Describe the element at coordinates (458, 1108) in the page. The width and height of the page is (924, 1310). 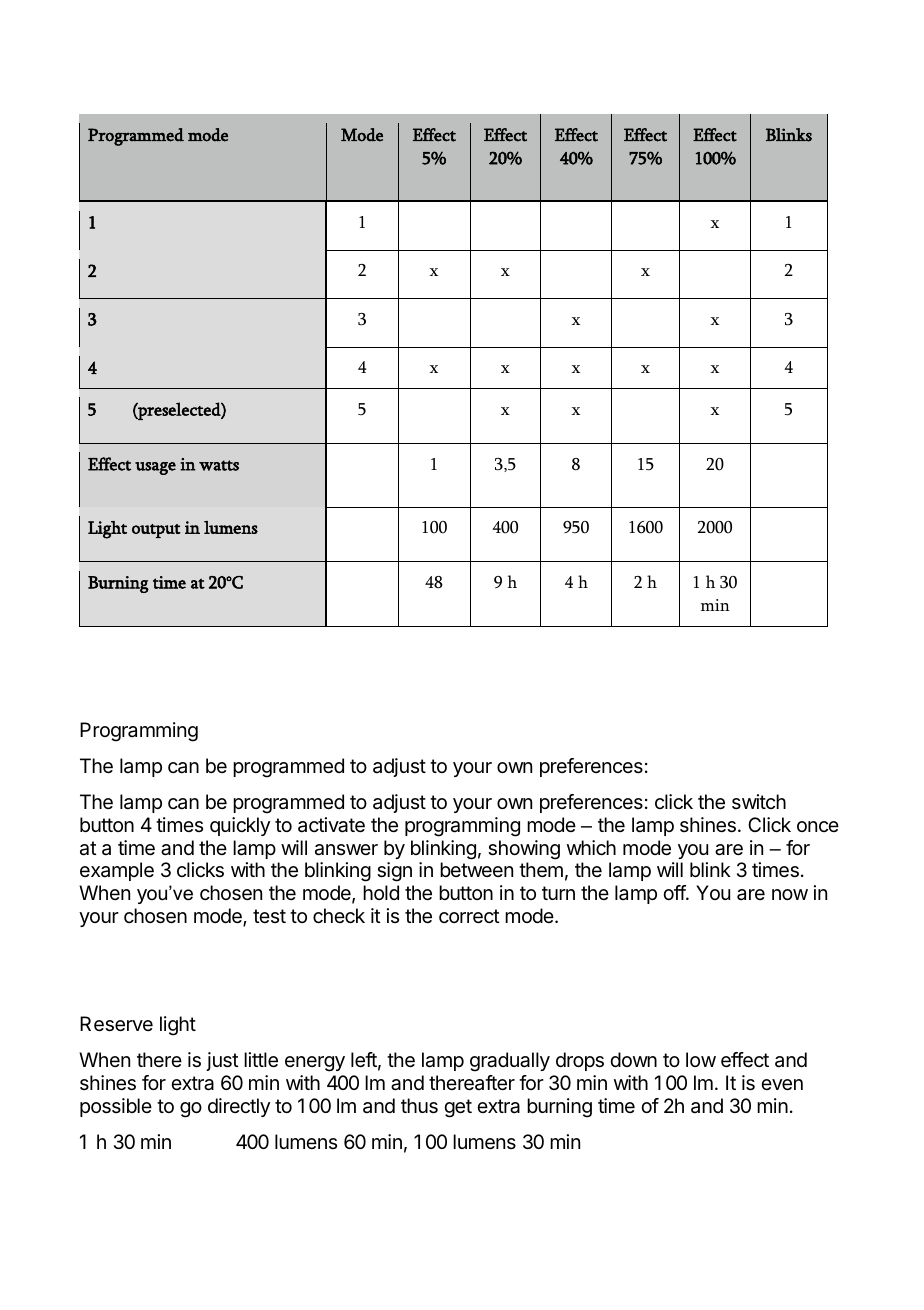
I see `get` at that location.
